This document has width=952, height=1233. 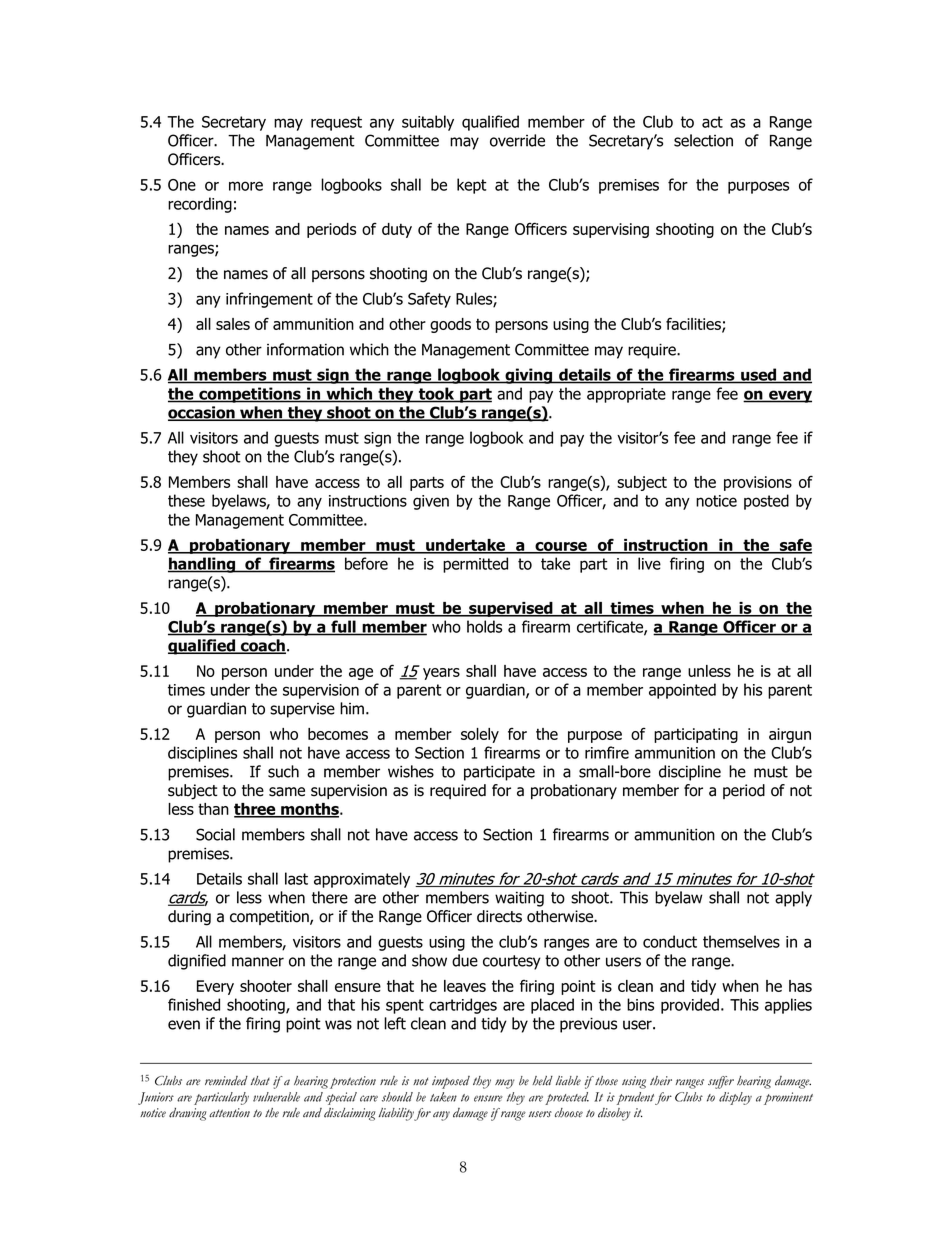 I want to click on than, so click(x=213, y=809).
